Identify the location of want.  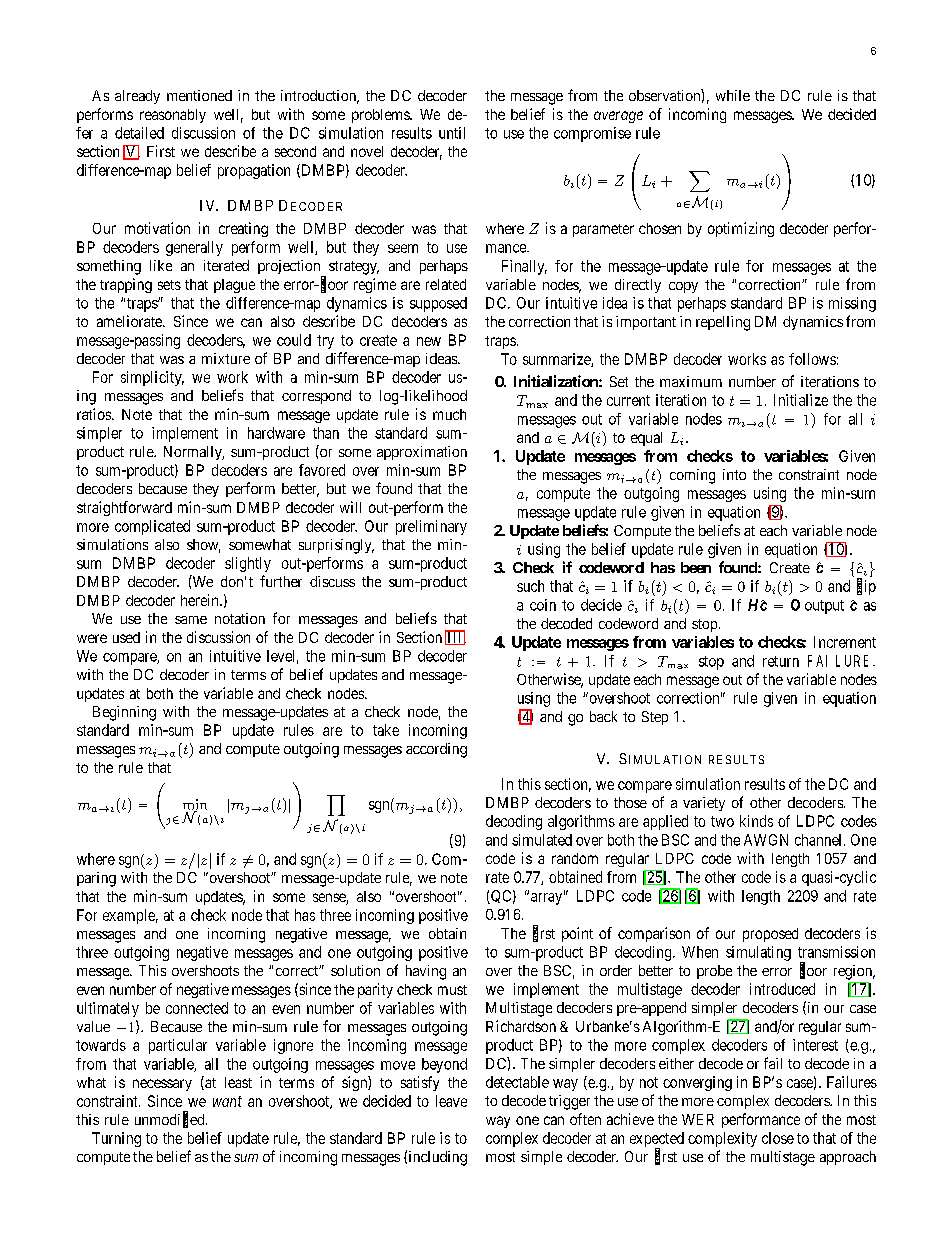
(227, 1101).
